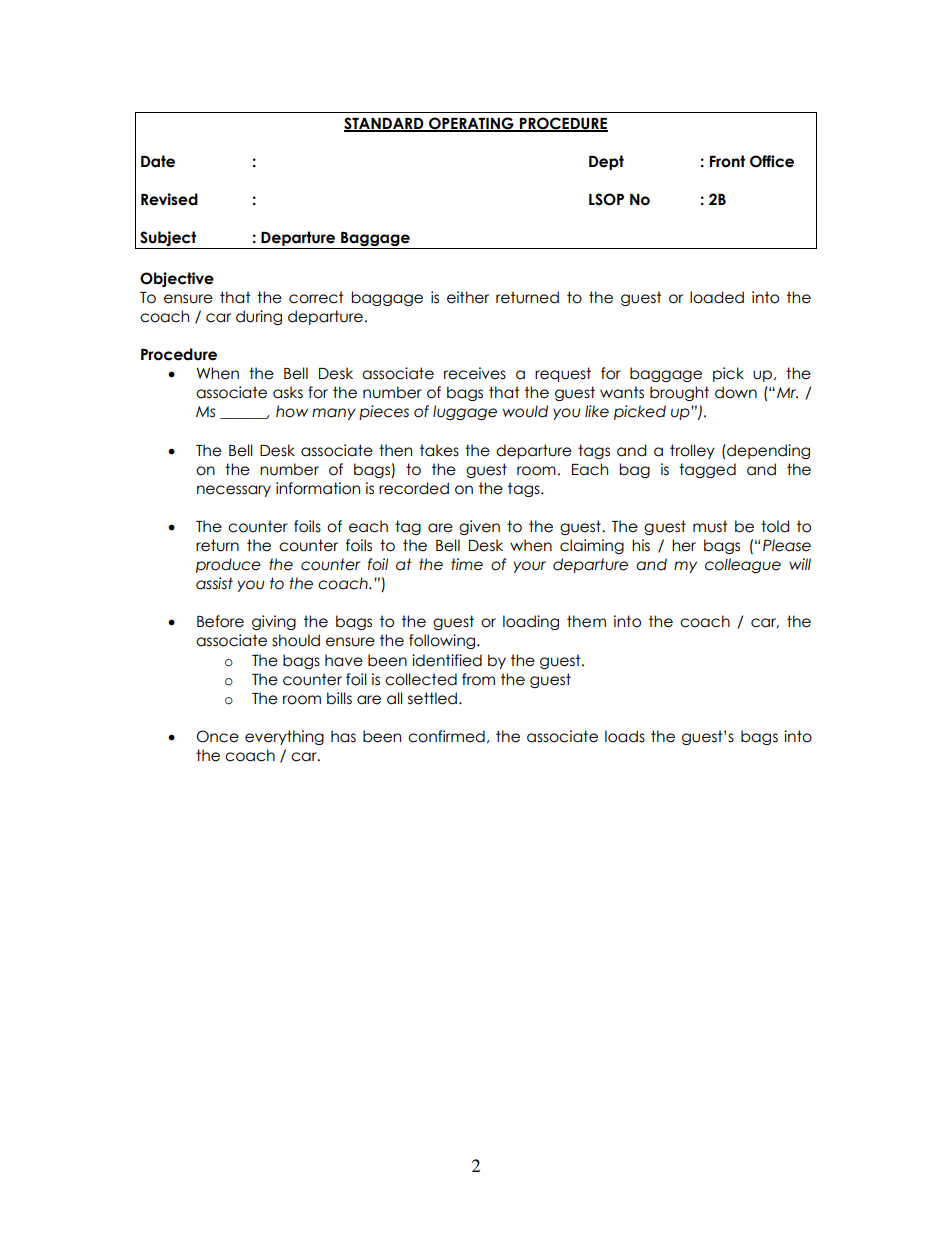 Image resolution: width=952 pixels, height=1233 pixels. Describe the element at coordinates (158, 161) in the screenshot. I see `Date` at that location.
